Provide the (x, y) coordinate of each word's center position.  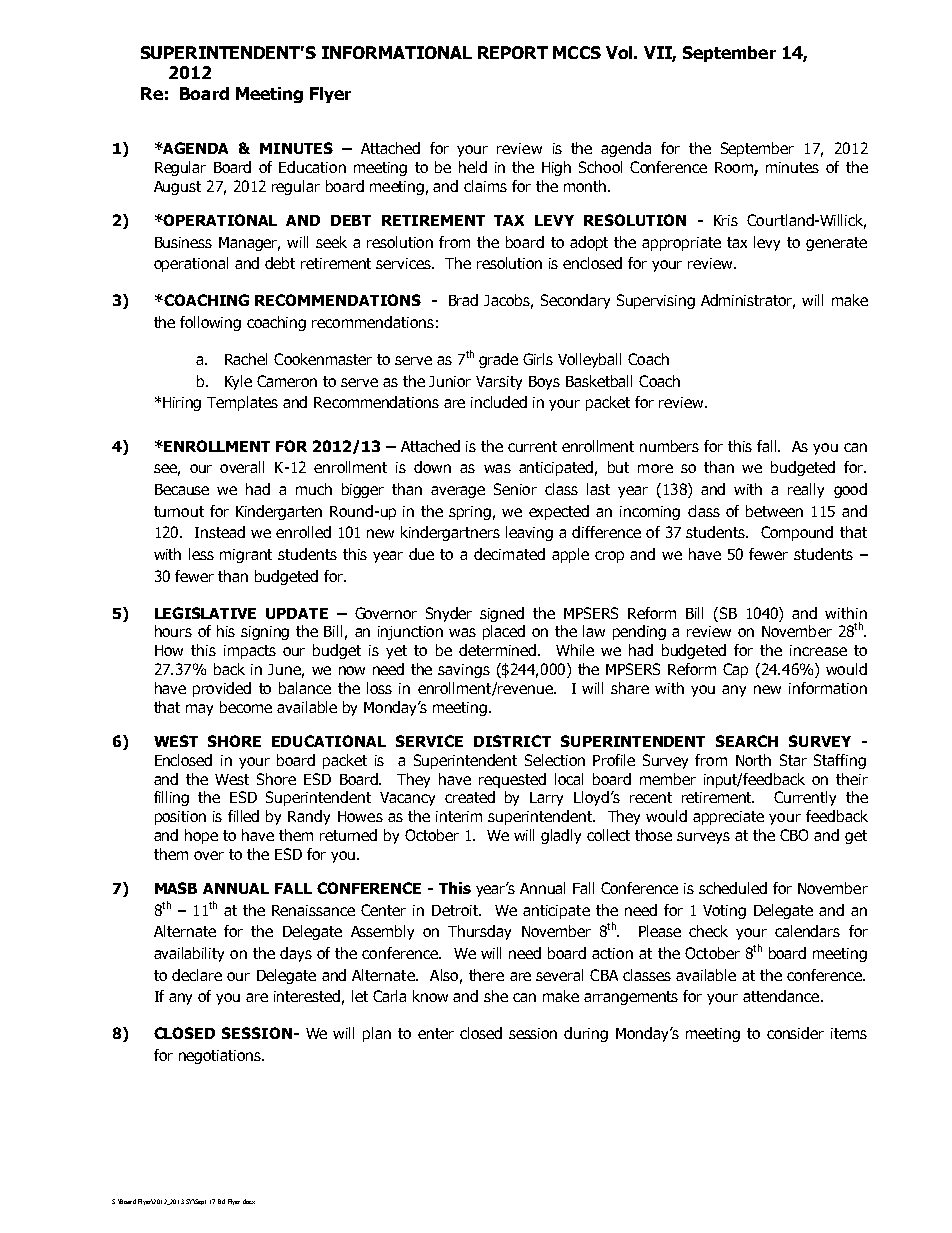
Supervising (656, 301)
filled (243, 816)
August (177, 188)
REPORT (513, 52)
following (210, 323)
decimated (509, 554)
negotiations (221, 1057)
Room (735, 169)
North (753, 760)
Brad (463, 300)
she (496, 996)
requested (512, 780)
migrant (246, 556)
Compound (797, 533)
